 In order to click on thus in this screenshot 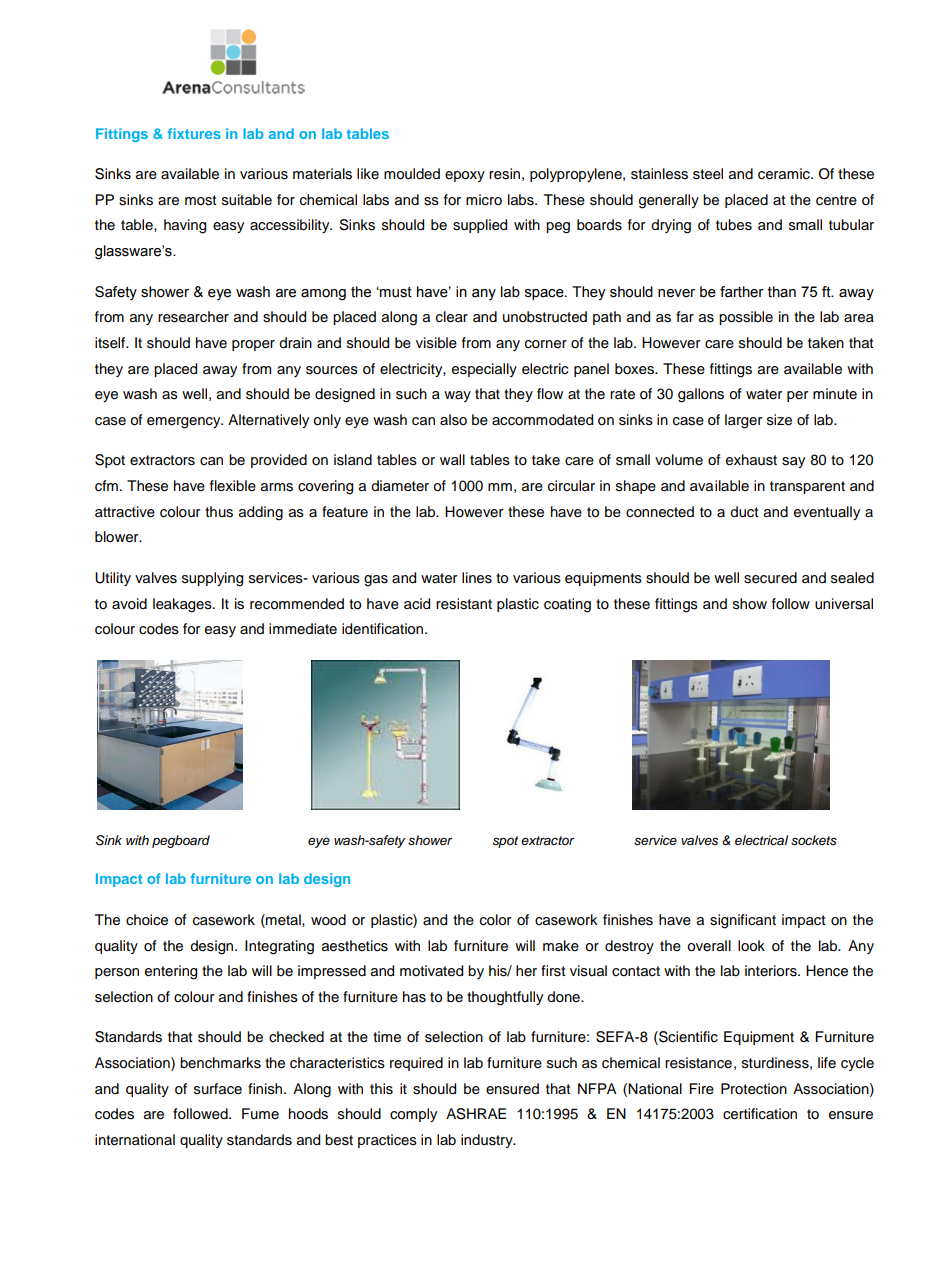, I will do `click(219, 512)`.
